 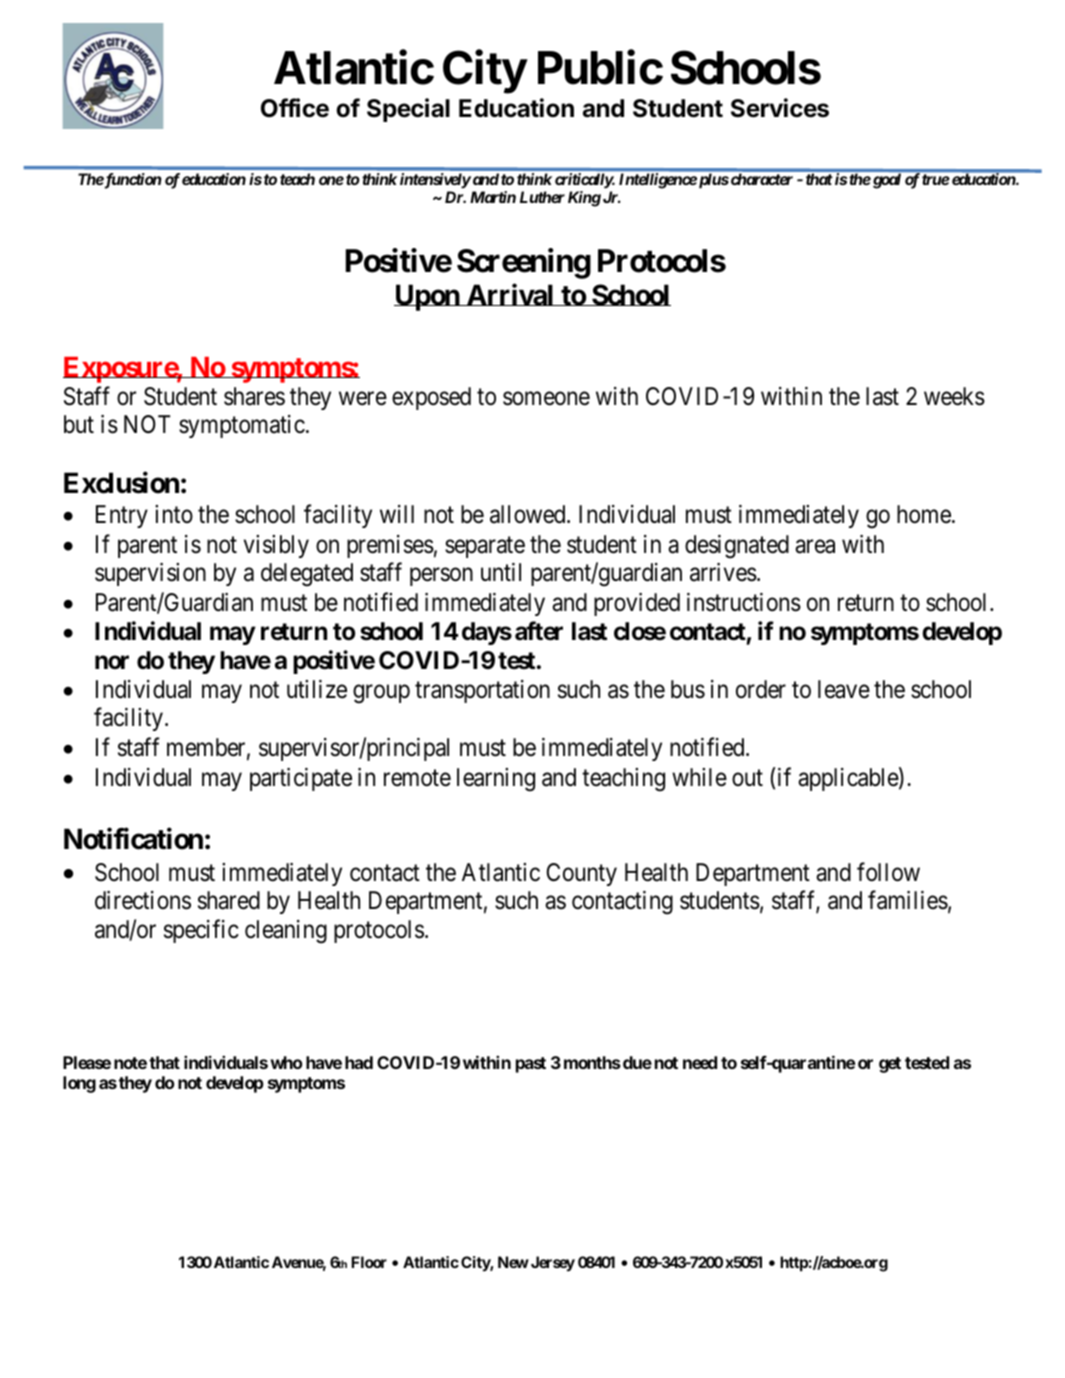 What do you see at coordinates (890, 1065) in the image?
I see `get` at bounding box center [890, 1065].
